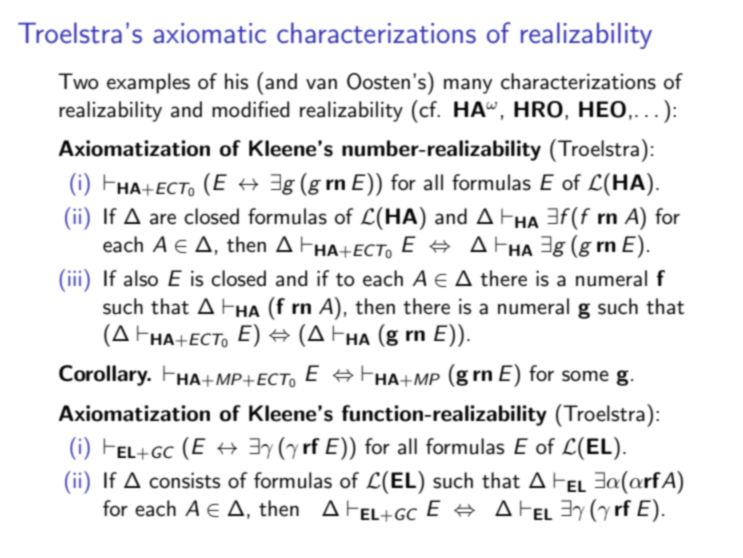 The image size is (743, 558). What do you see at coordinates (209, 33) in the document?
I see `axiomatic` at bounding box center [209, 33].
